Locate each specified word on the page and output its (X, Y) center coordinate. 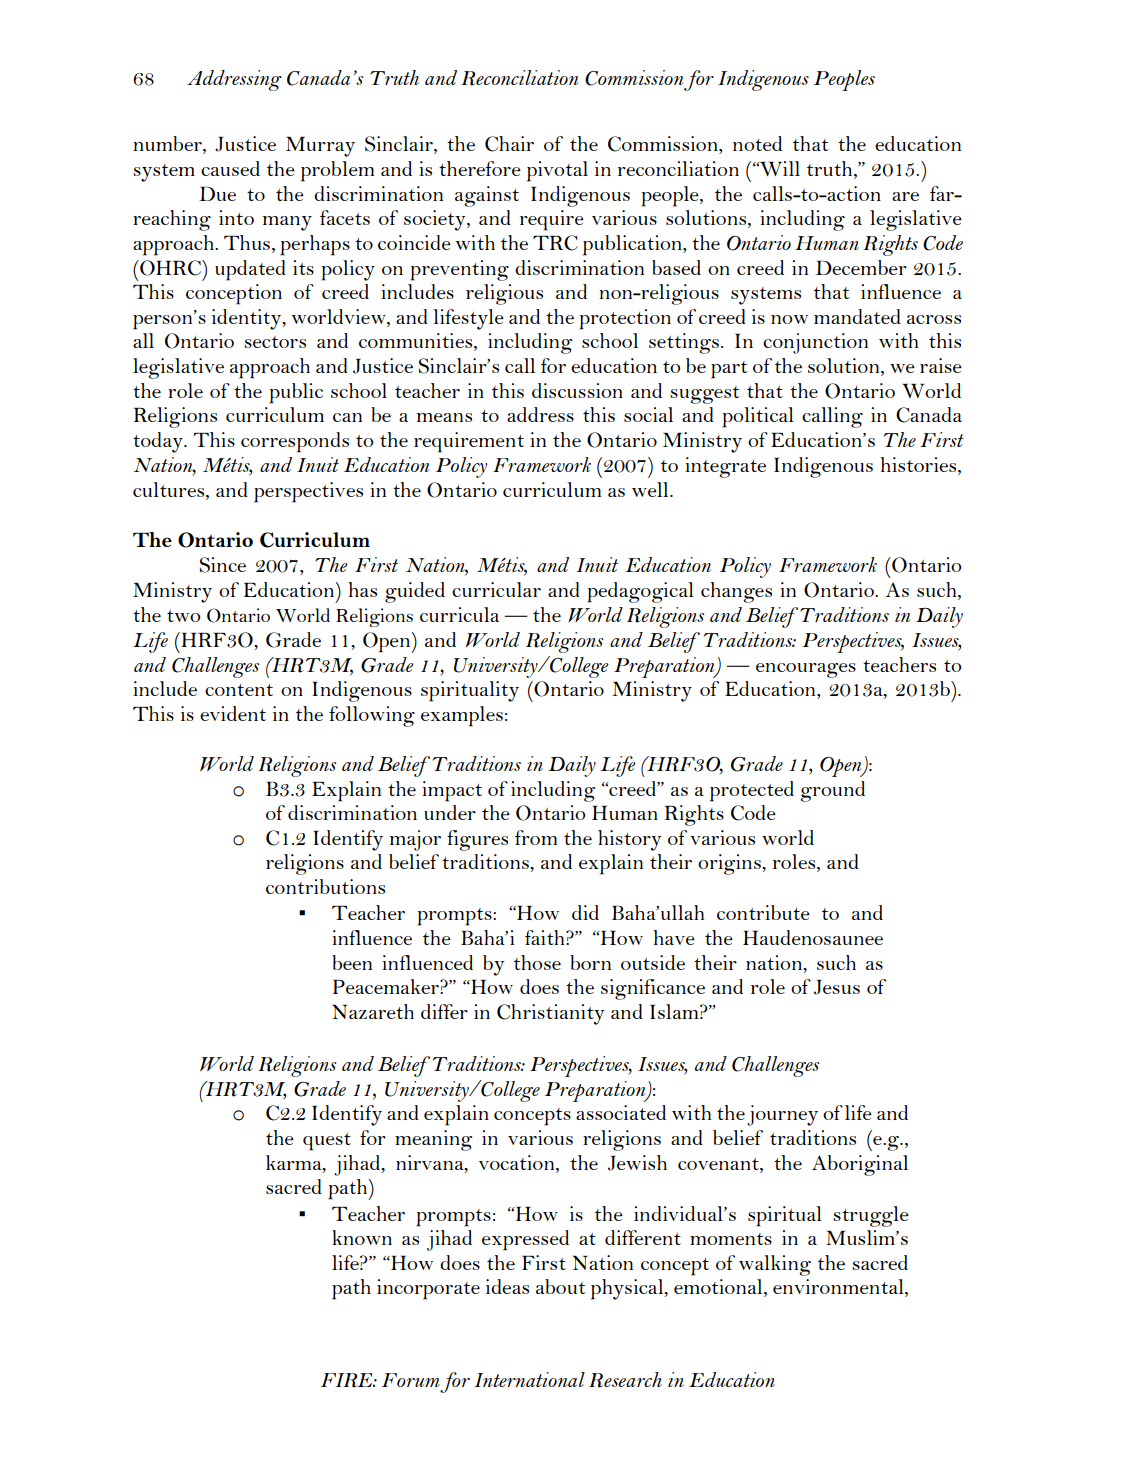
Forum (411, 1380)
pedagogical (640, 592)
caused (230, 168)
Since (223, 565)
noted (757, 143)
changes (736, 592)
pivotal (557, 171)
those (537, 962)
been (352, 962)
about (560, 1286)
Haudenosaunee (813, 937)
